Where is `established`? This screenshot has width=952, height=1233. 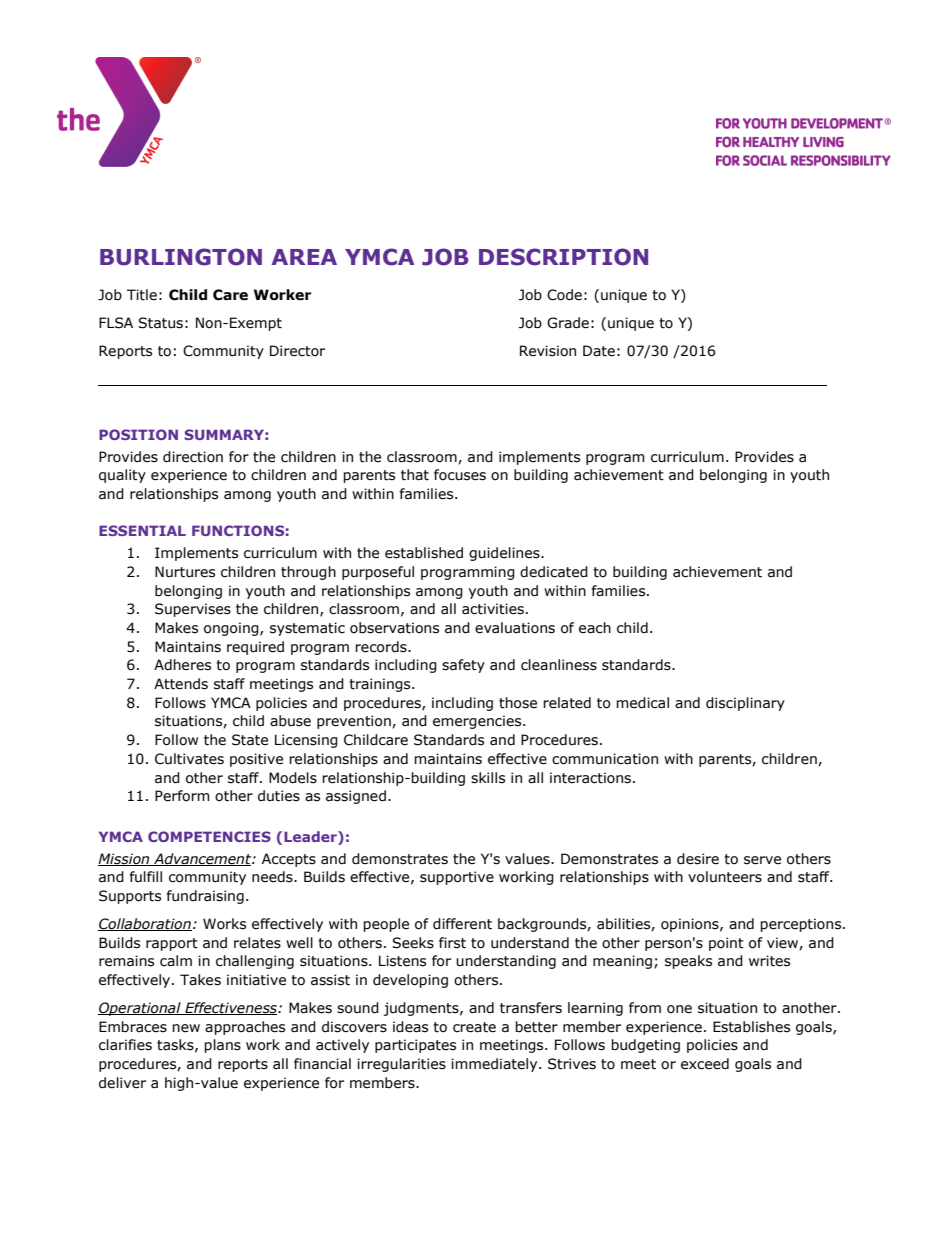 established is located at coordinates (424, 553).
